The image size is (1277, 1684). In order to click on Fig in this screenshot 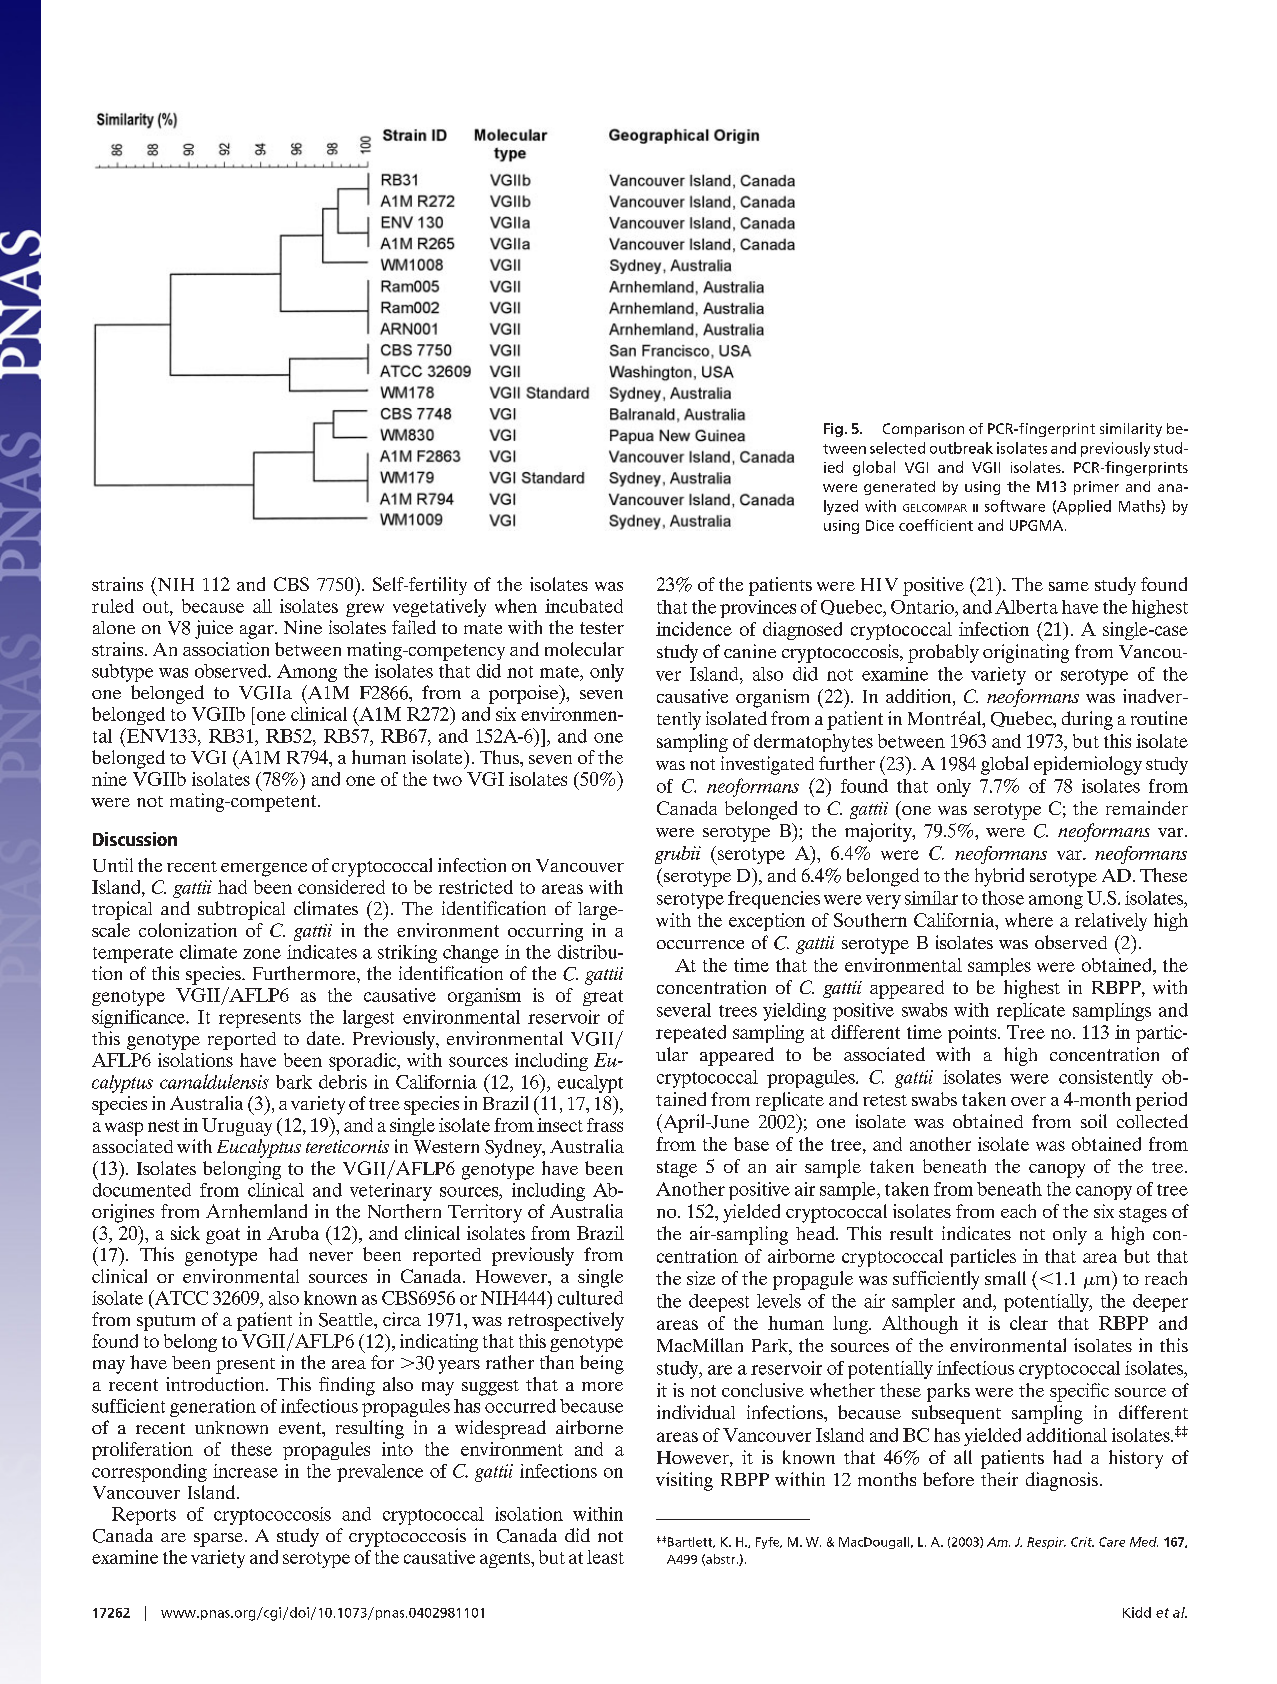, I will do `click(833, 430)`.
